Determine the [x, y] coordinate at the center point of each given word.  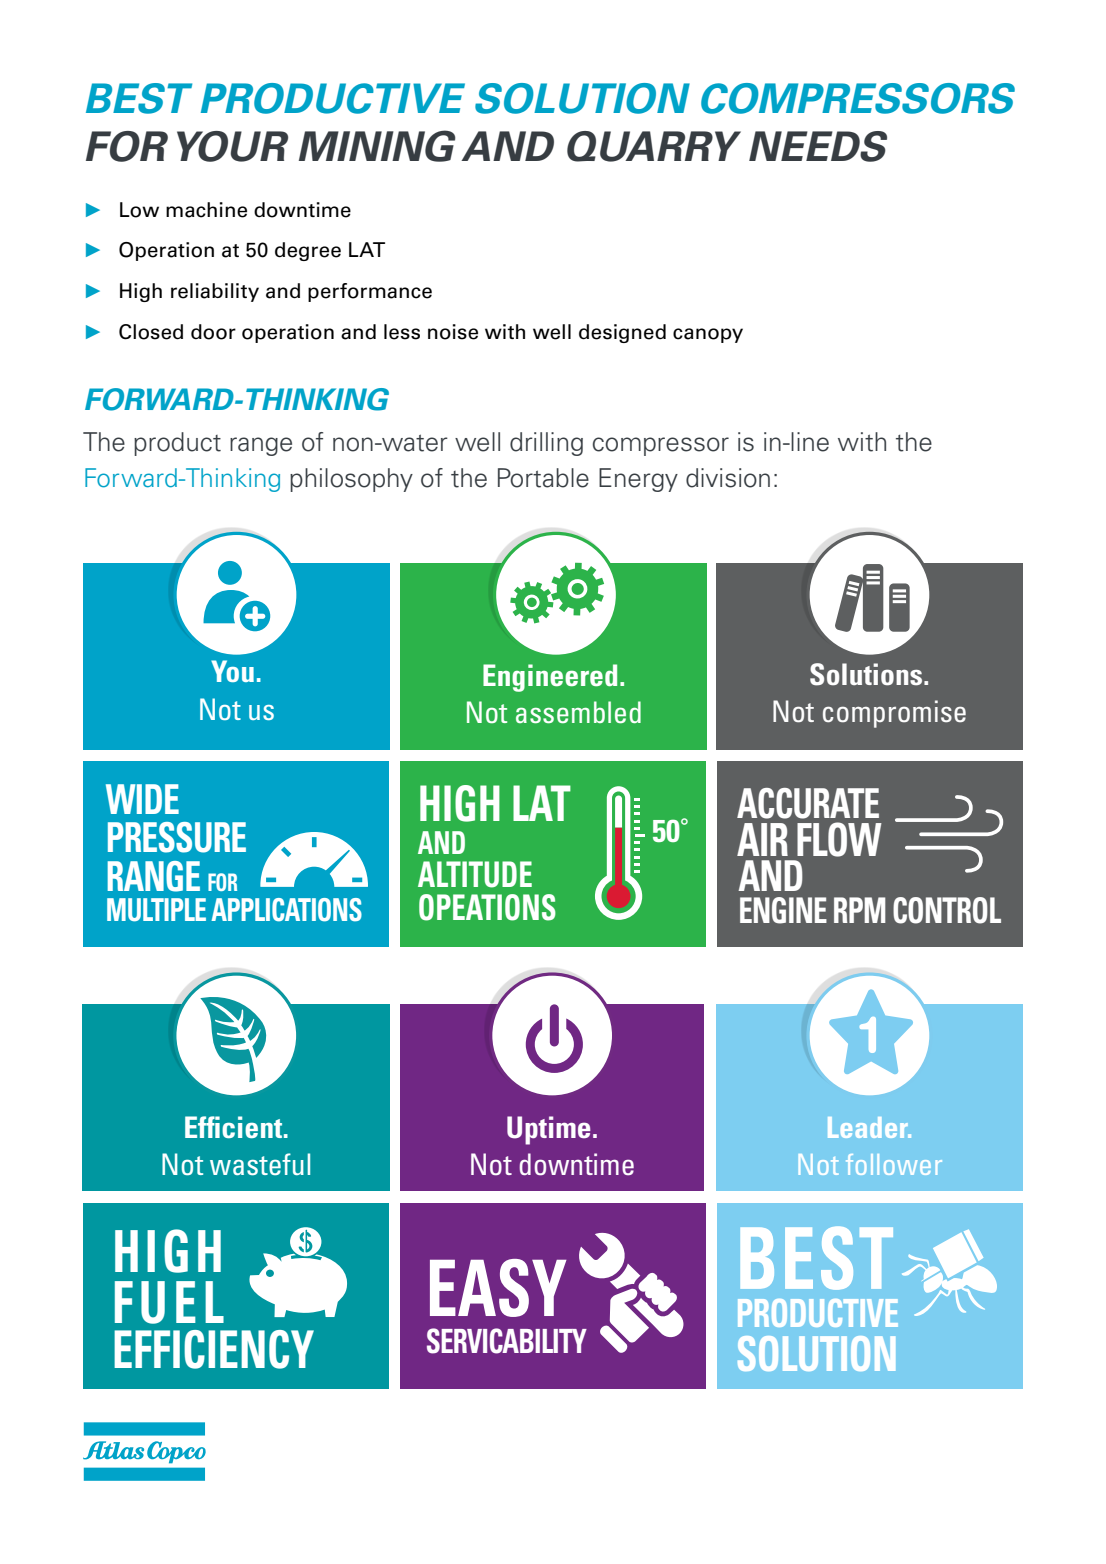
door [213, 332]
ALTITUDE [475, 874]
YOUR [232, 146]
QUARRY [654, 146]
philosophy [351, 480]
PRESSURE [177, 837]
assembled [578, 712]
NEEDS [818, 146]
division [728, 478]
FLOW [839, 839]
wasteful [260, 1164]
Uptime [549, 1130]
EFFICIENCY [214, 1349]
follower [894, 1164]
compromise [894, 714]
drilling [546, 444]
